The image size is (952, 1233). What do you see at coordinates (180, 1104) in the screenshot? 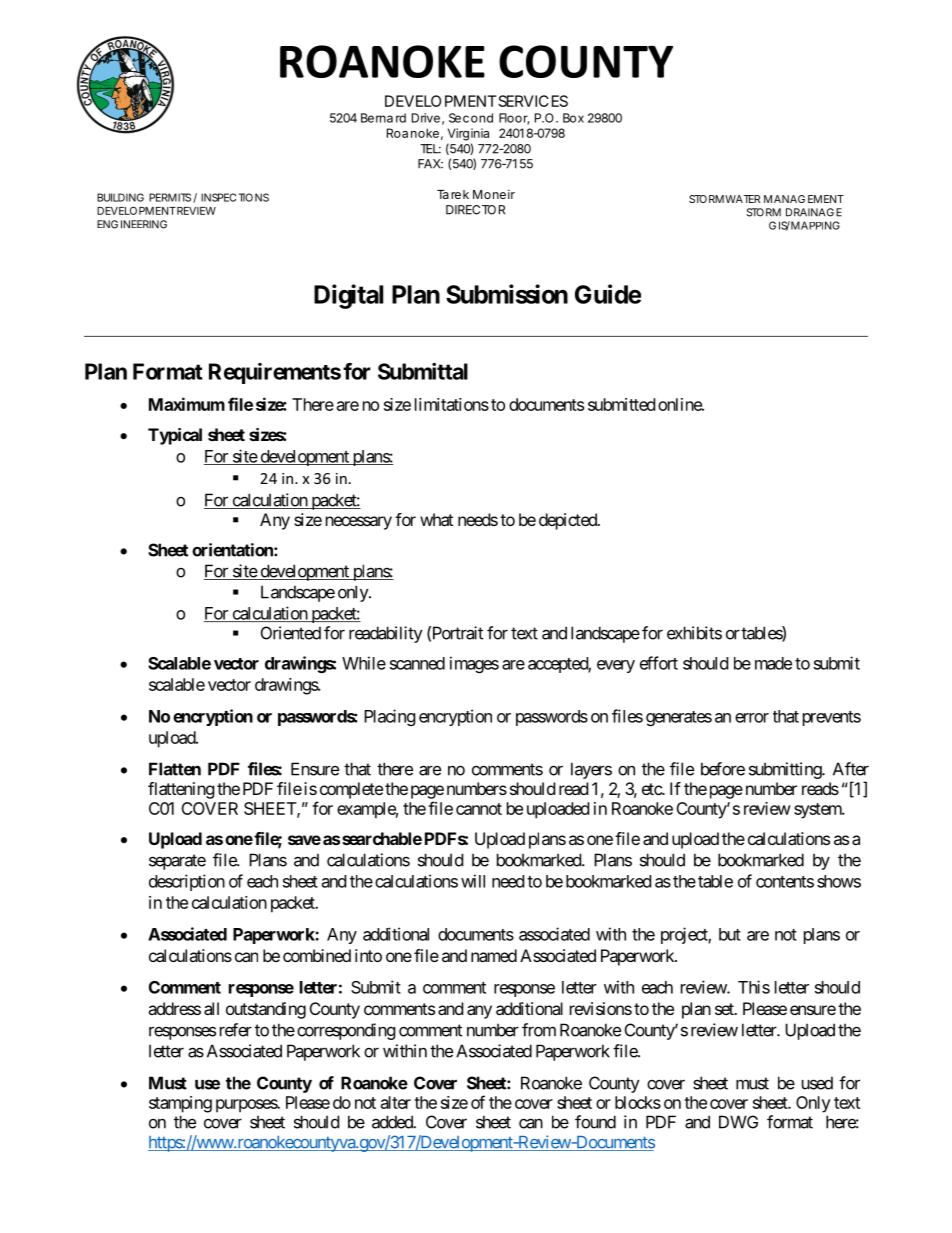
I see `stamping` at bounding box center [180, 1104].
